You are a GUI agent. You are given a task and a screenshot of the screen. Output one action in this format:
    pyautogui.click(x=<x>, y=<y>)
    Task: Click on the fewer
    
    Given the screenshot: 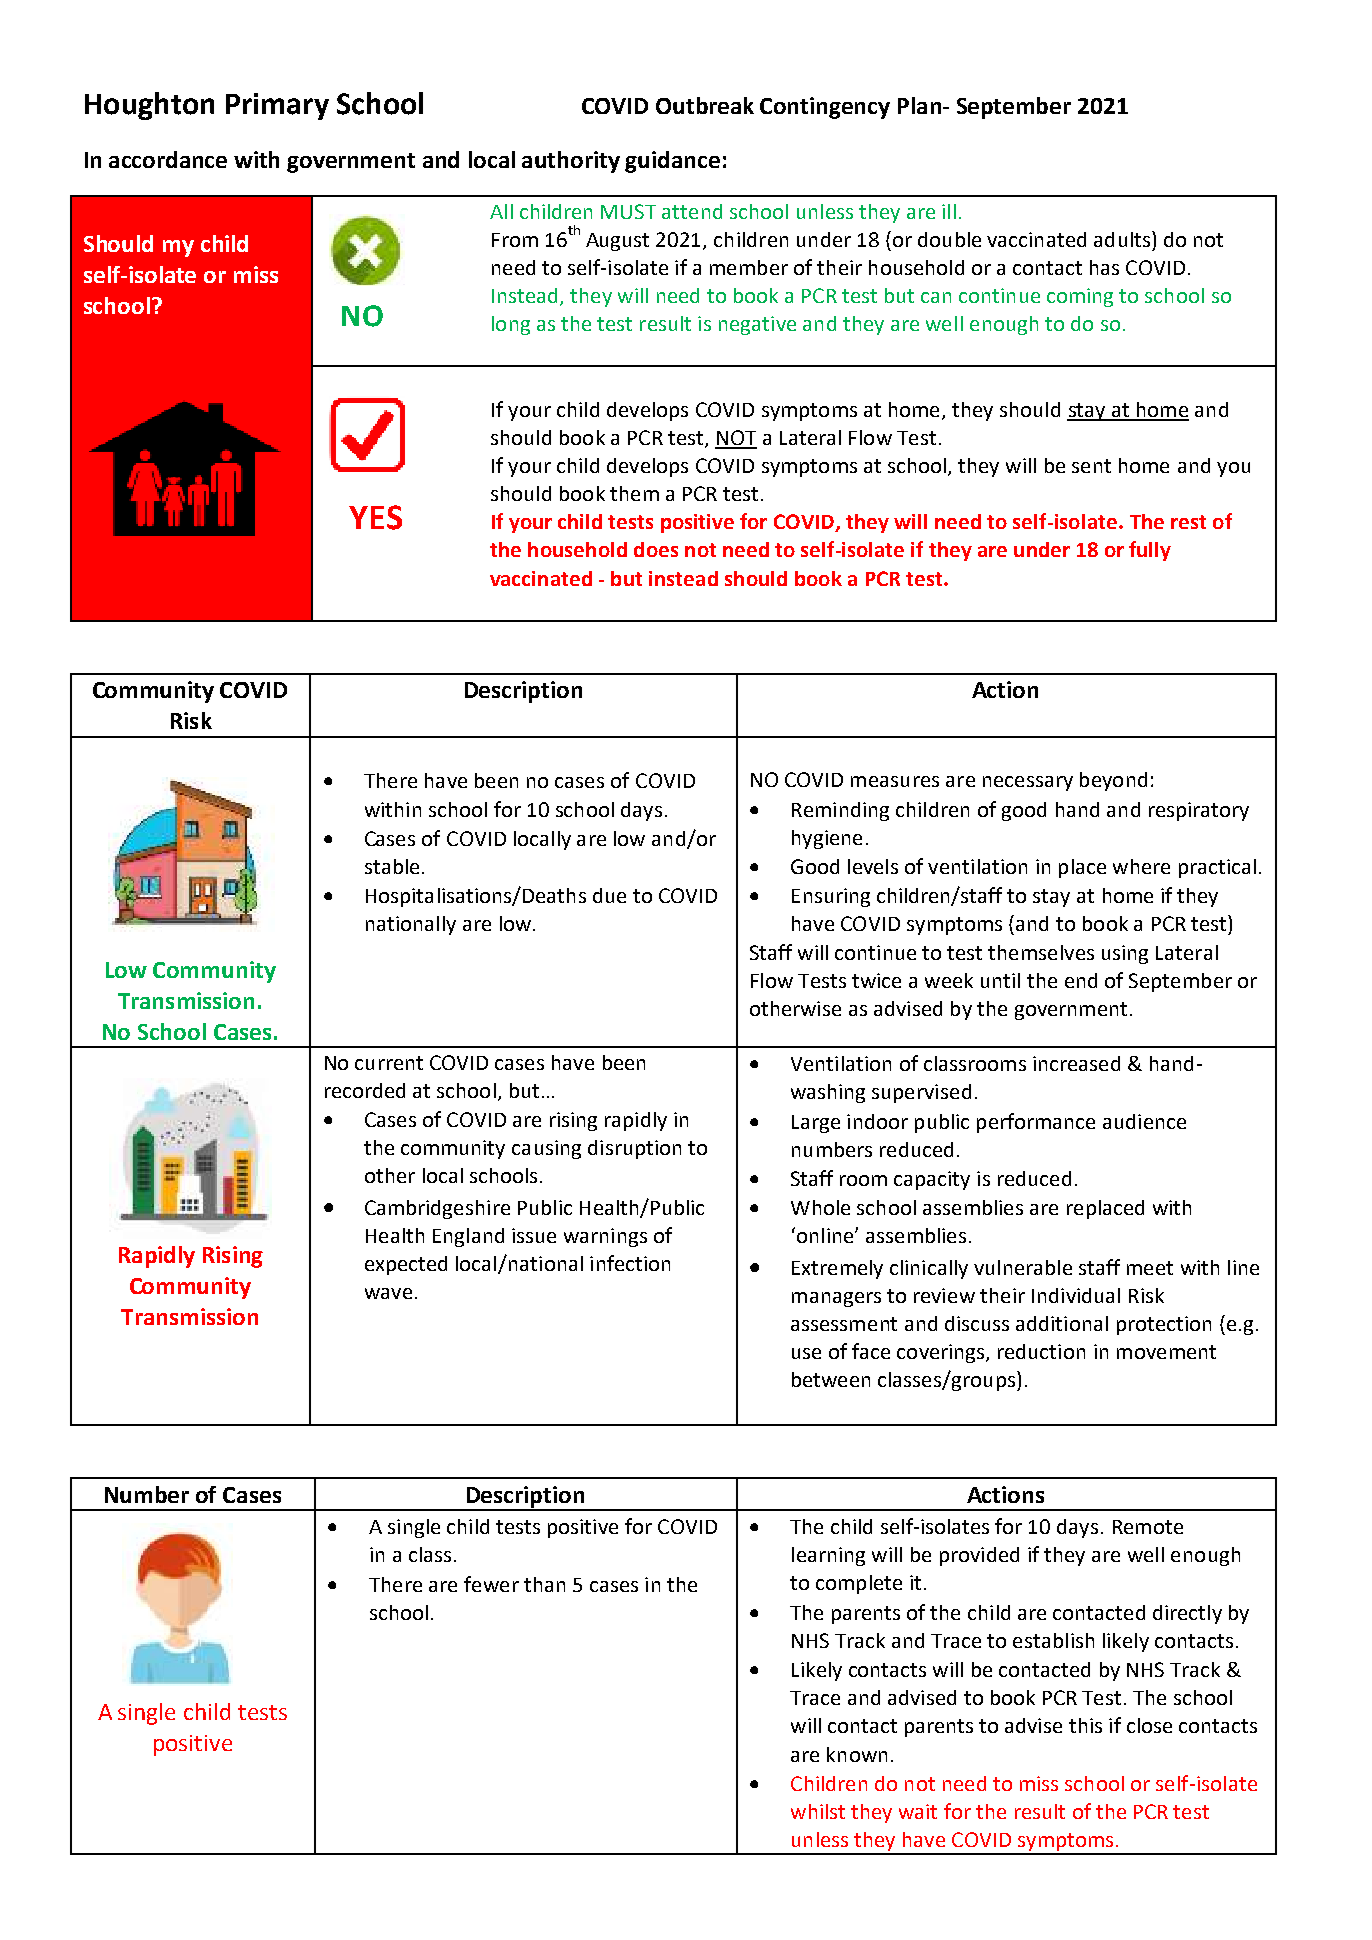 What is the action you would take?
    pyautogui.click(x=491, y=1584)
